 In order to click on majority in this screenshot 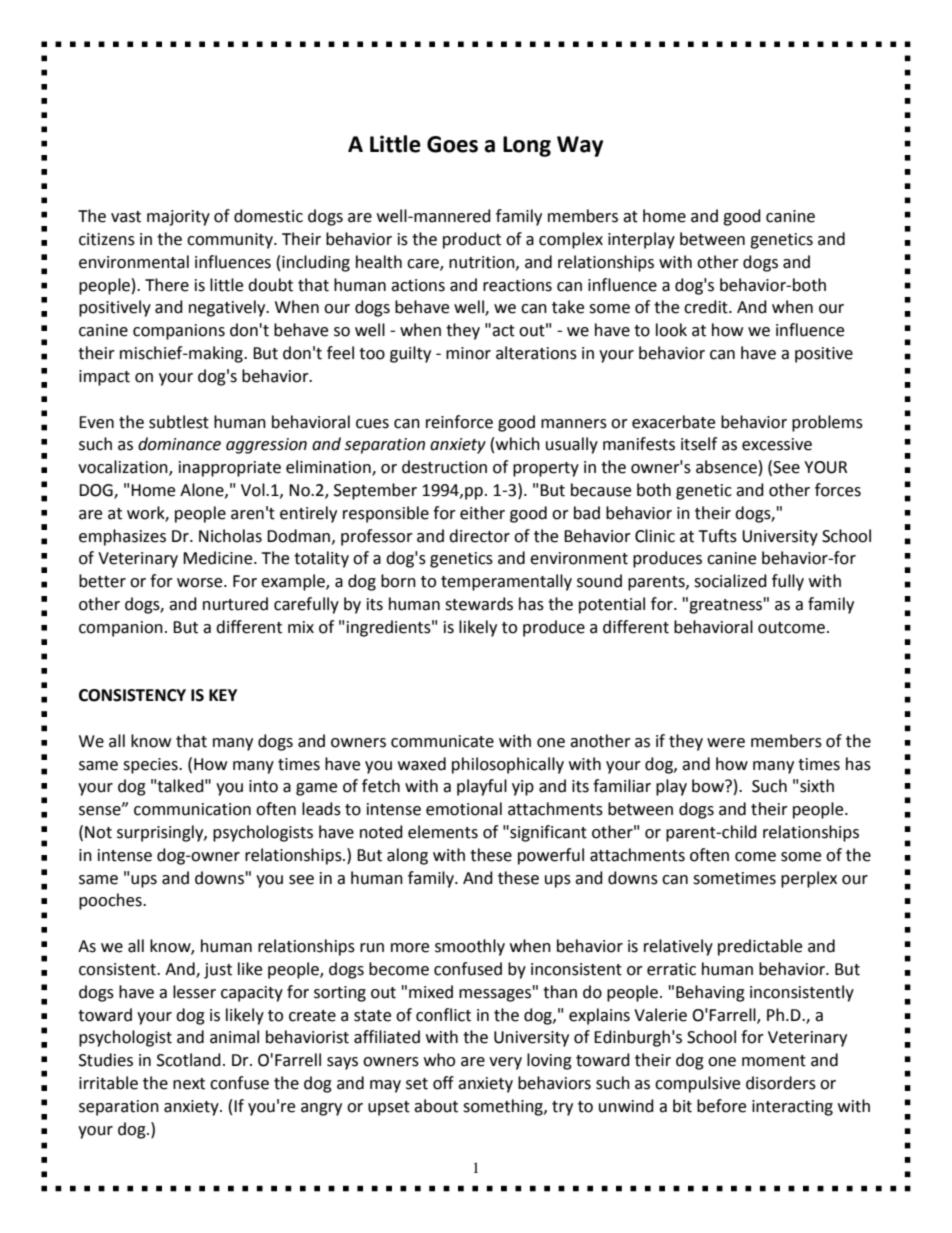, I will do `click(178, 218)`.
